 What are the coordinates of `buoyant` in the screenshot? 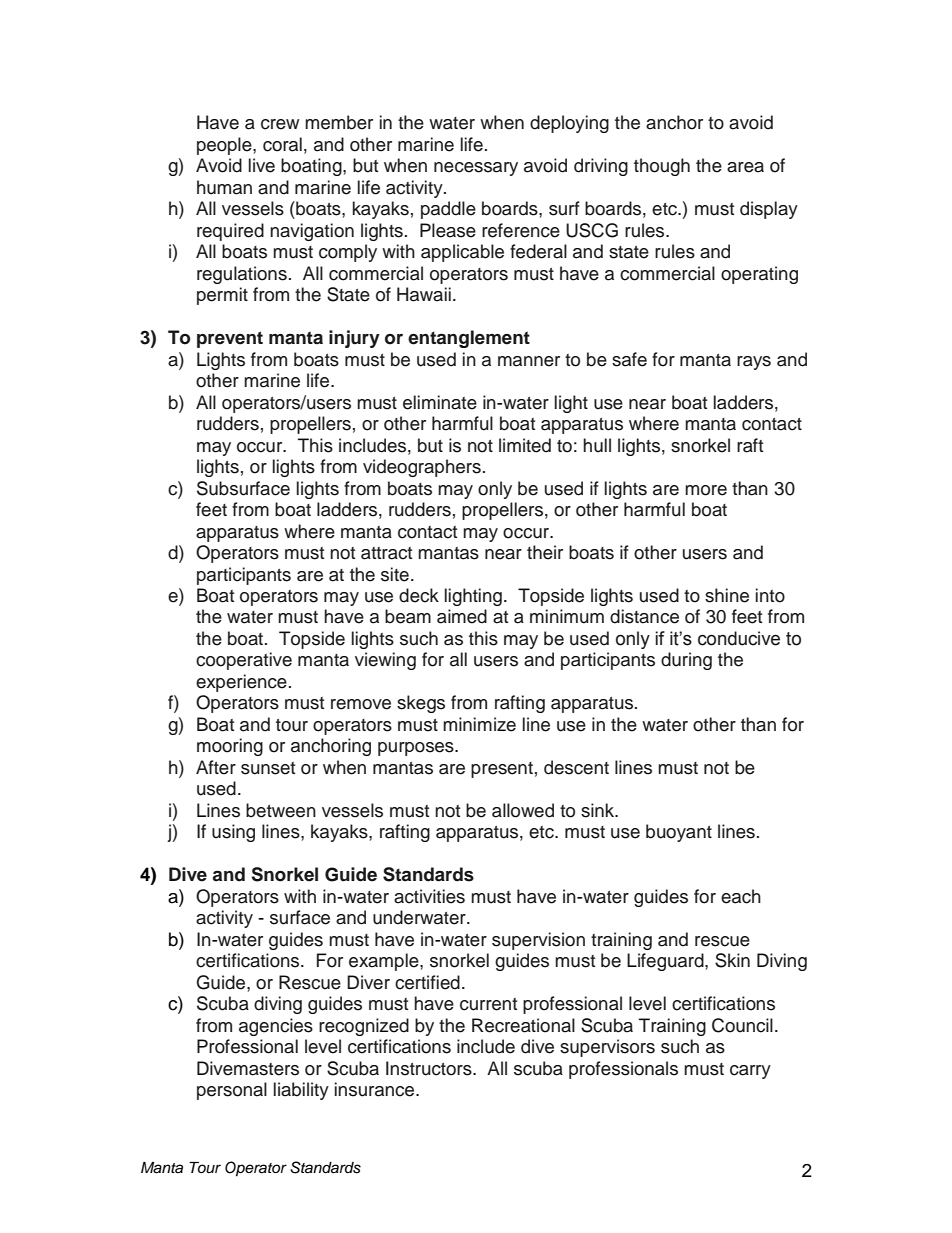 It's located at (679, 833).
